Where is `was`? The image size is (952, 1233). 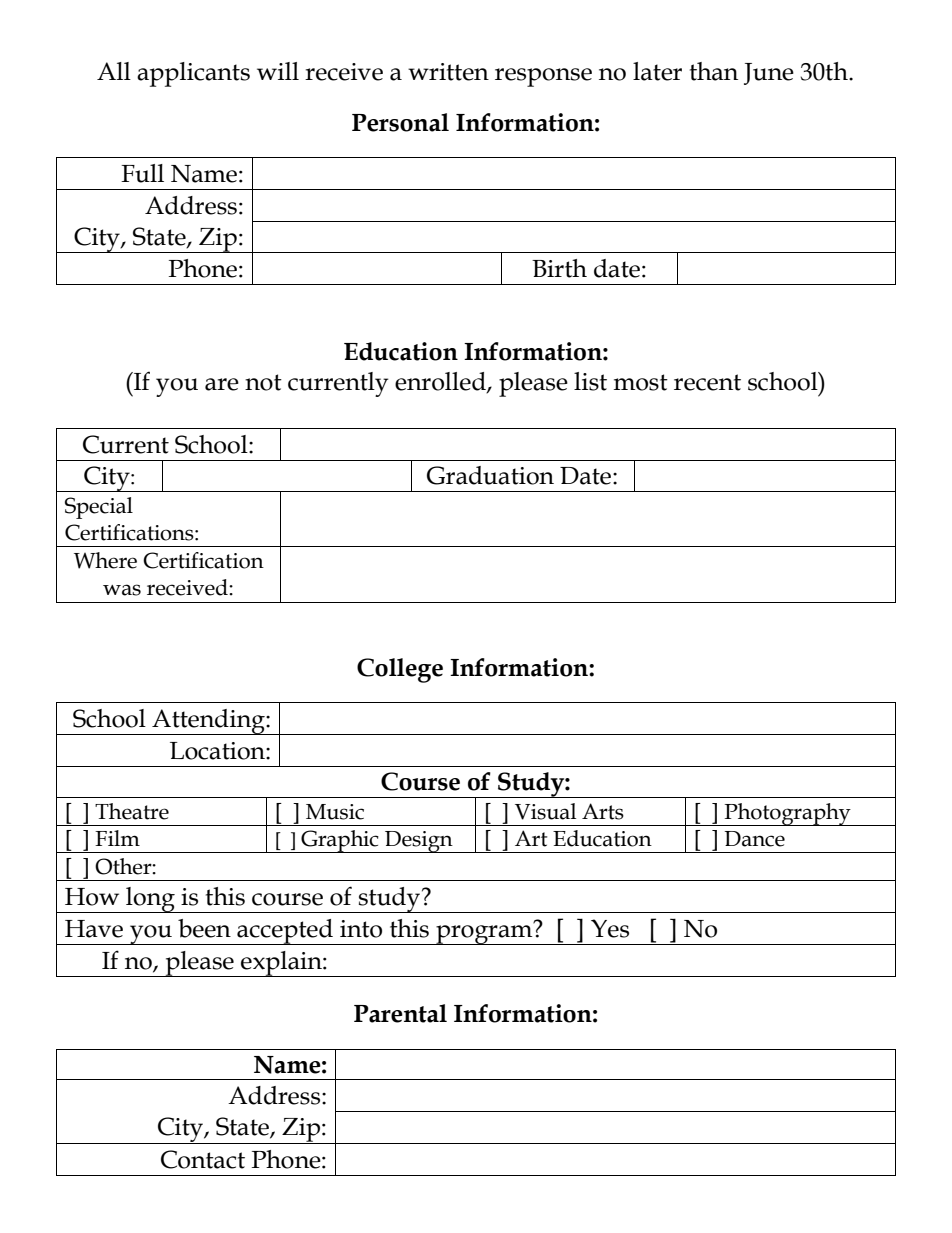
was is located at coordinates (122, 590).
